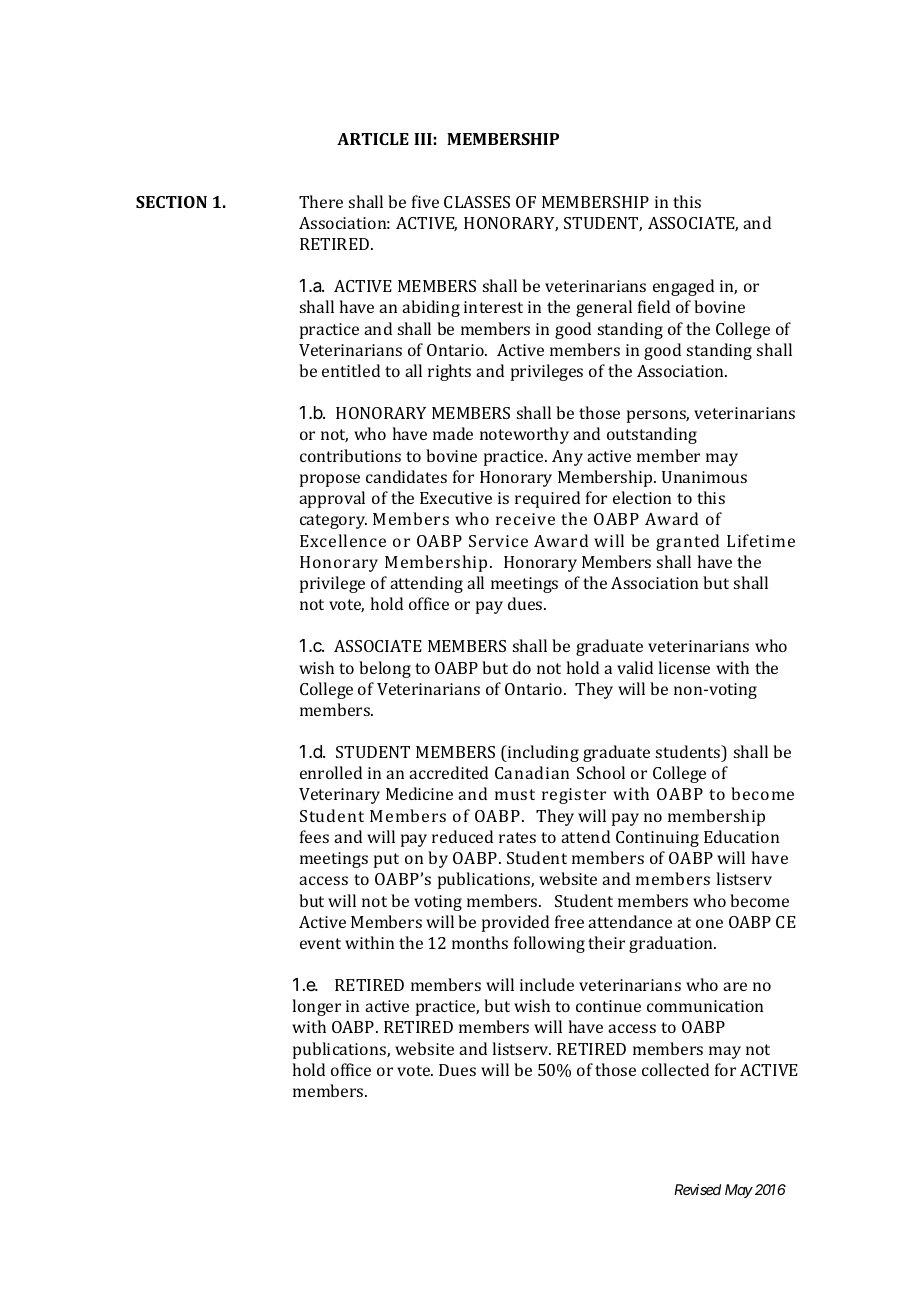  I want to click on CLASSES, so click(477, 202).
